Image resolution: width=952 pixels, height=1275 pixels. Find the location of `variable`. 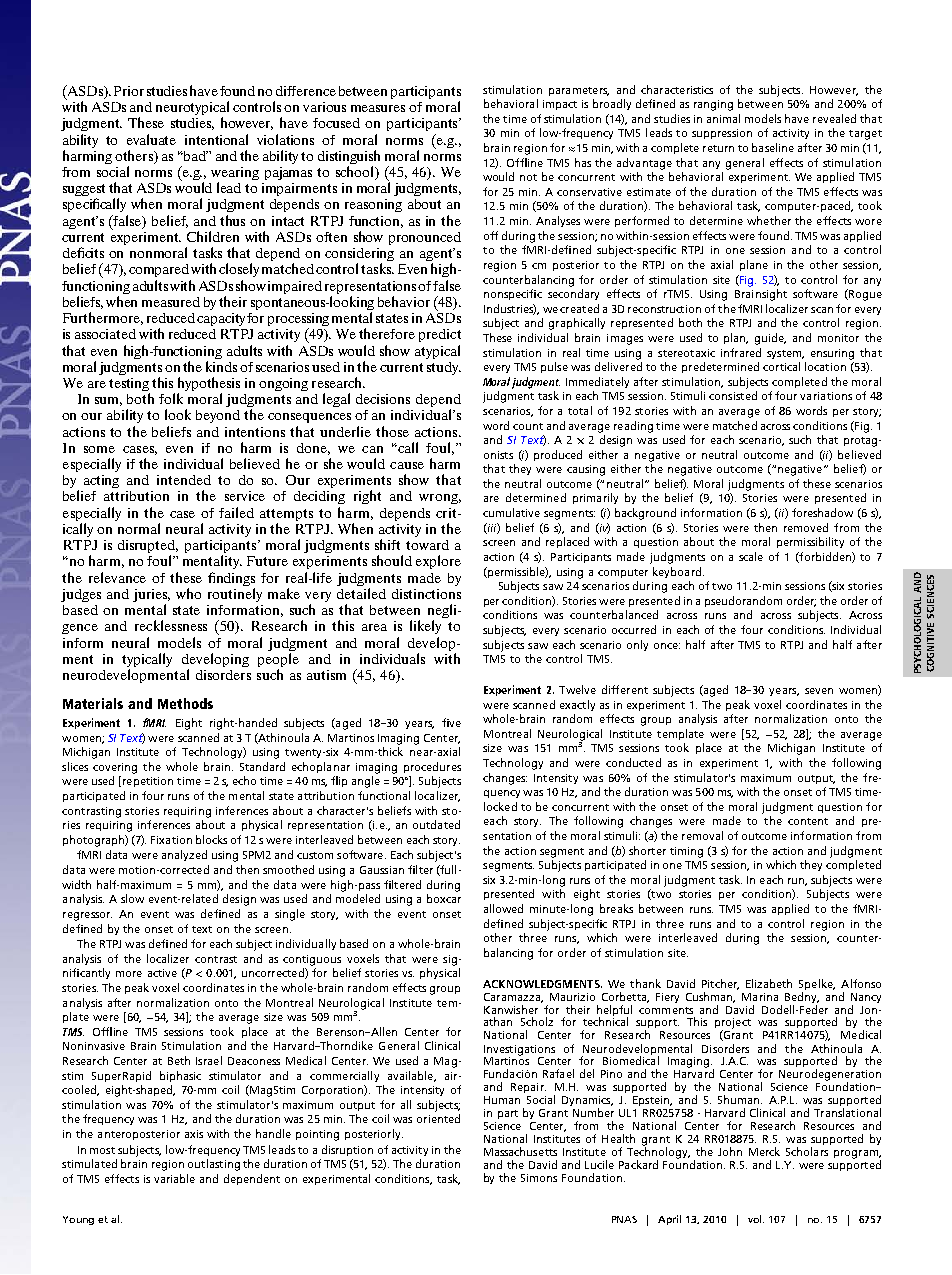

variable is located at coordinates (174, 1178).
